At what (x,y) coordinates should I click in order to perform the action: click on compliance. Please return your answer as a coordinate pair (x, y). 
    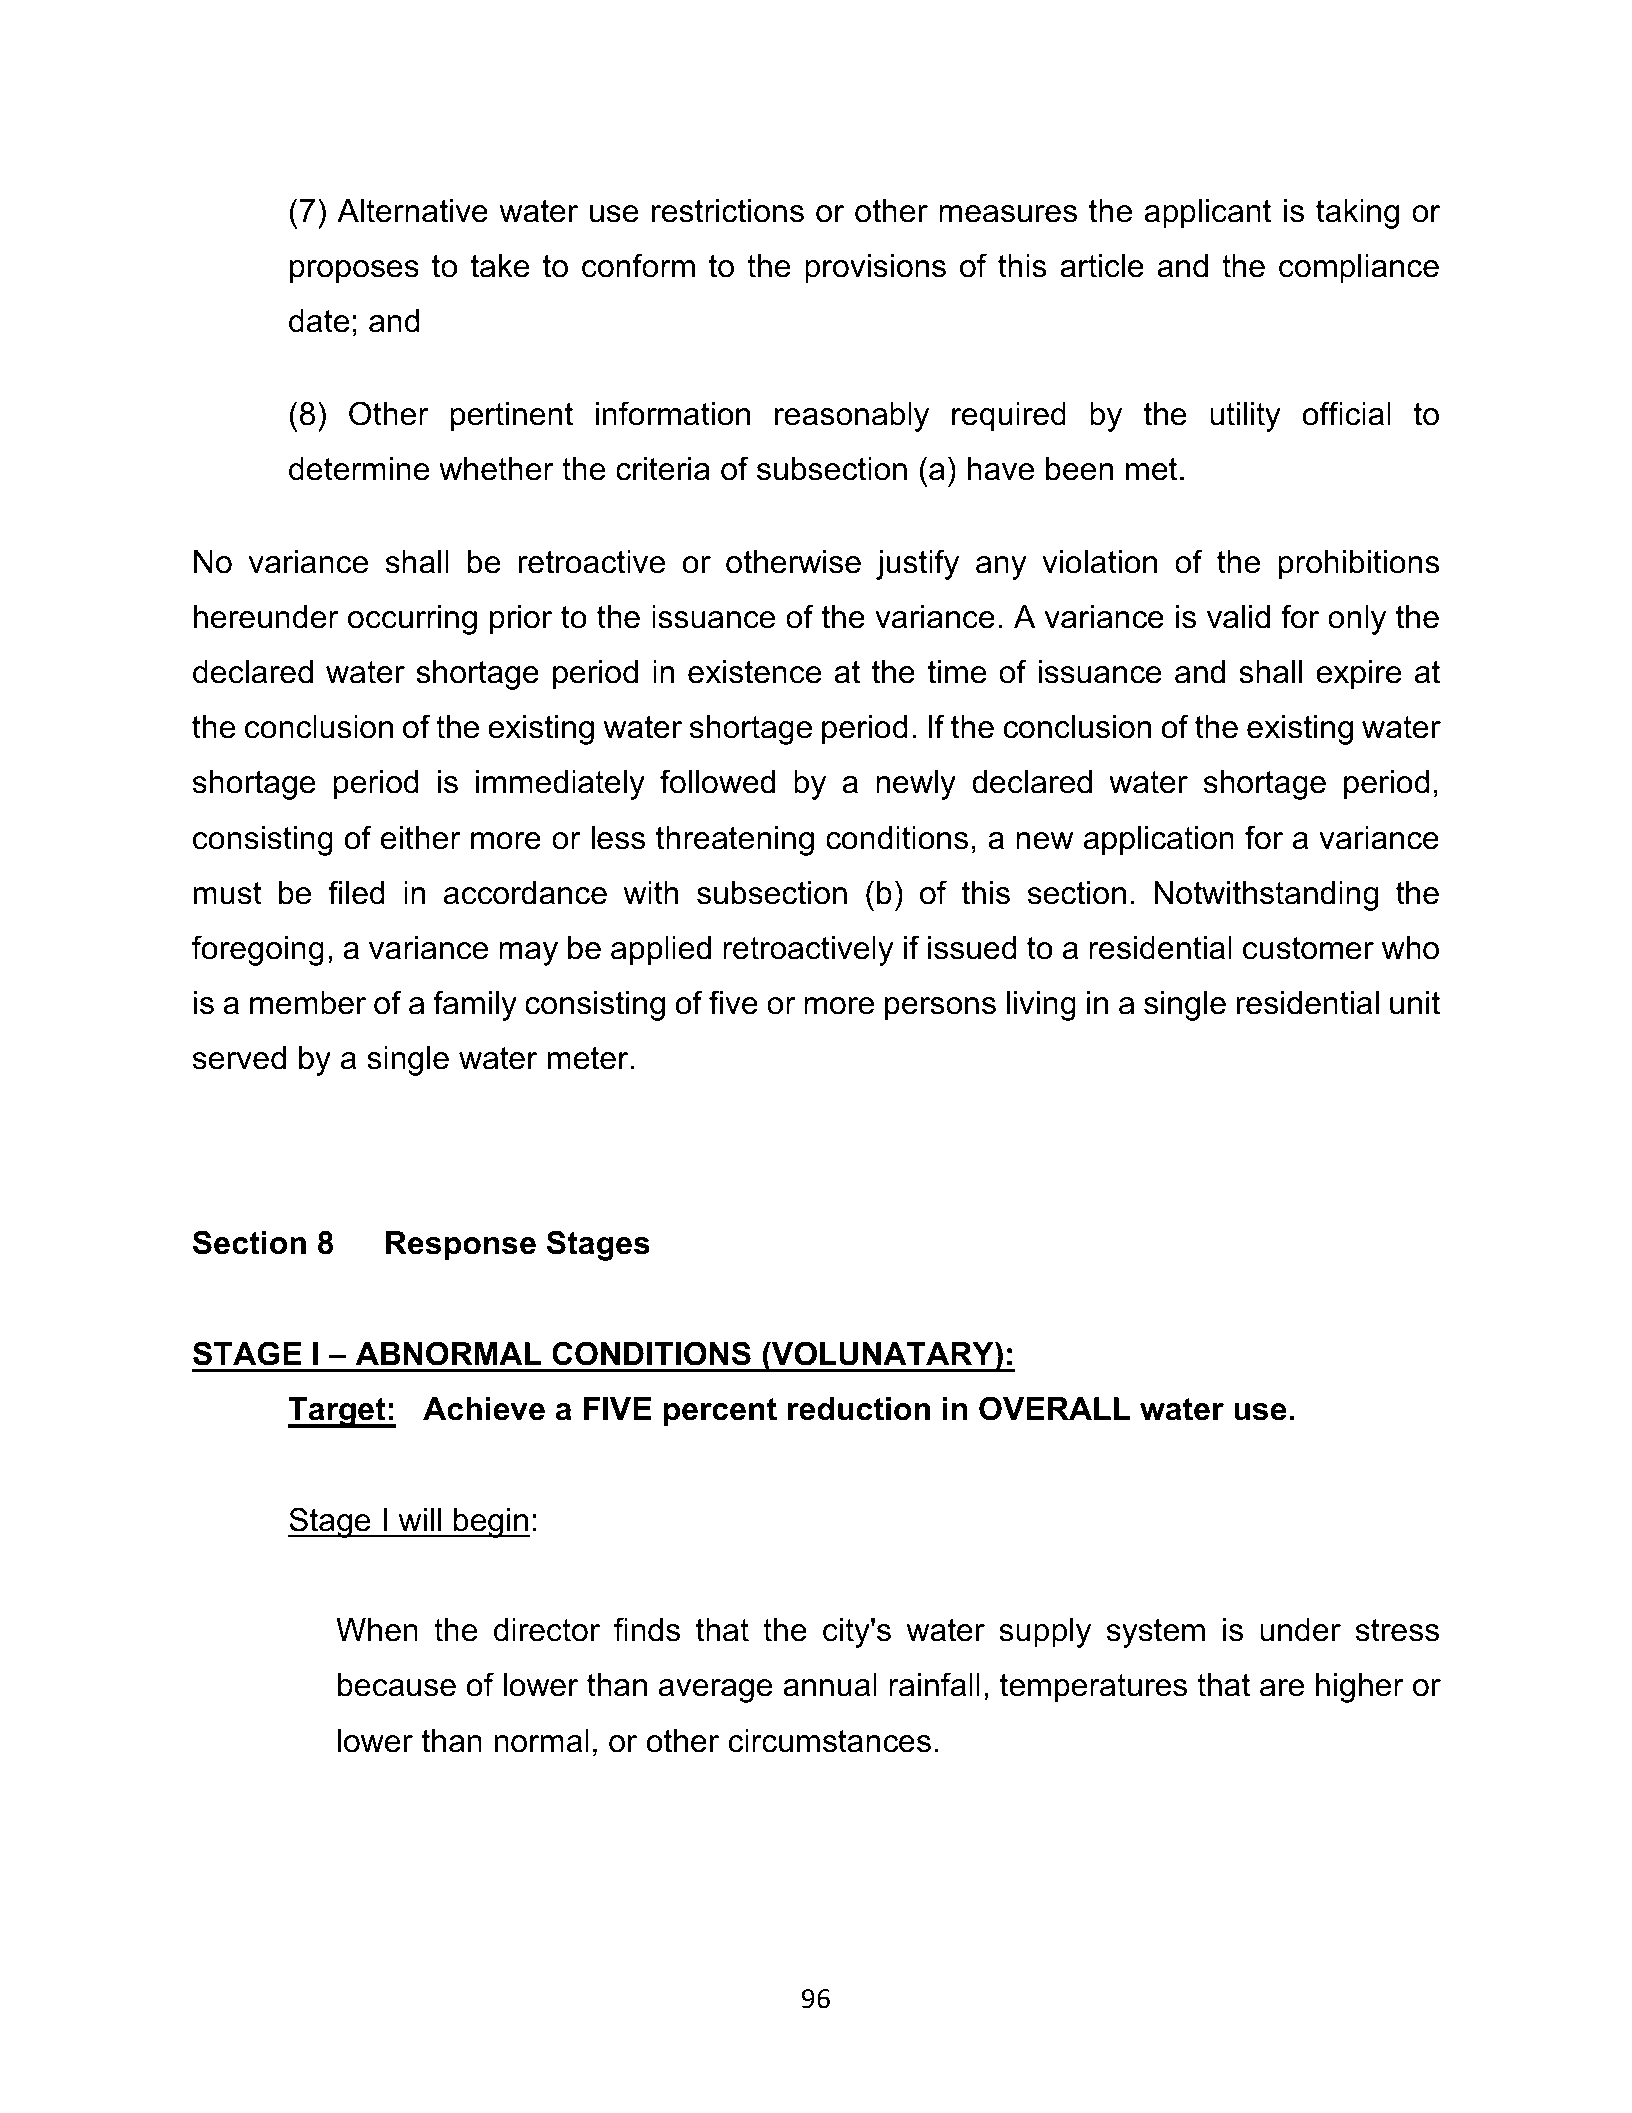
    Looking at the image, I should click on (1359, 269).
